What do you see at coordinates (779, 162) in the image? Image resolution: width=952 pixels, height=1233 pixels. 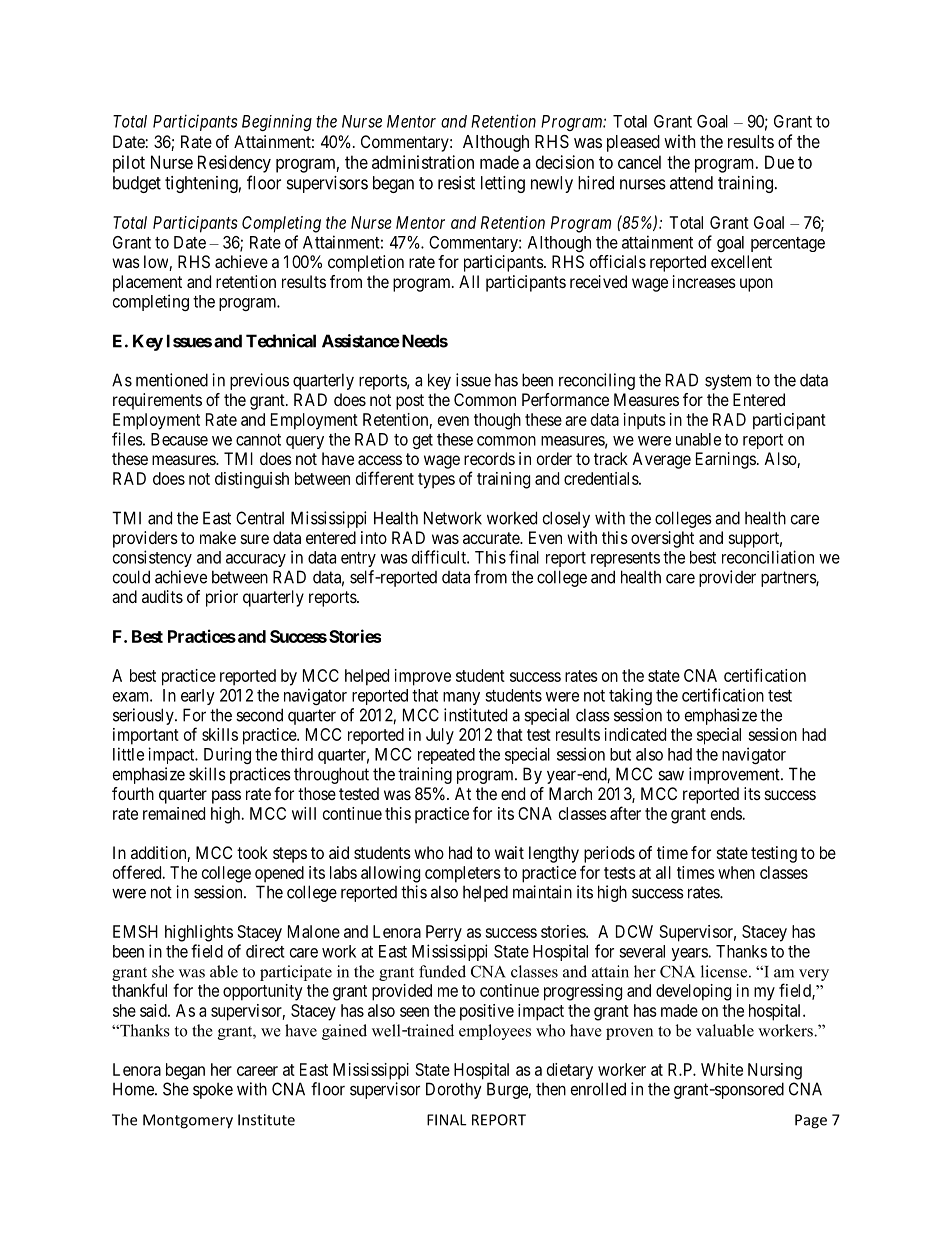 I see `Due` at bounding box center [779, 162].
